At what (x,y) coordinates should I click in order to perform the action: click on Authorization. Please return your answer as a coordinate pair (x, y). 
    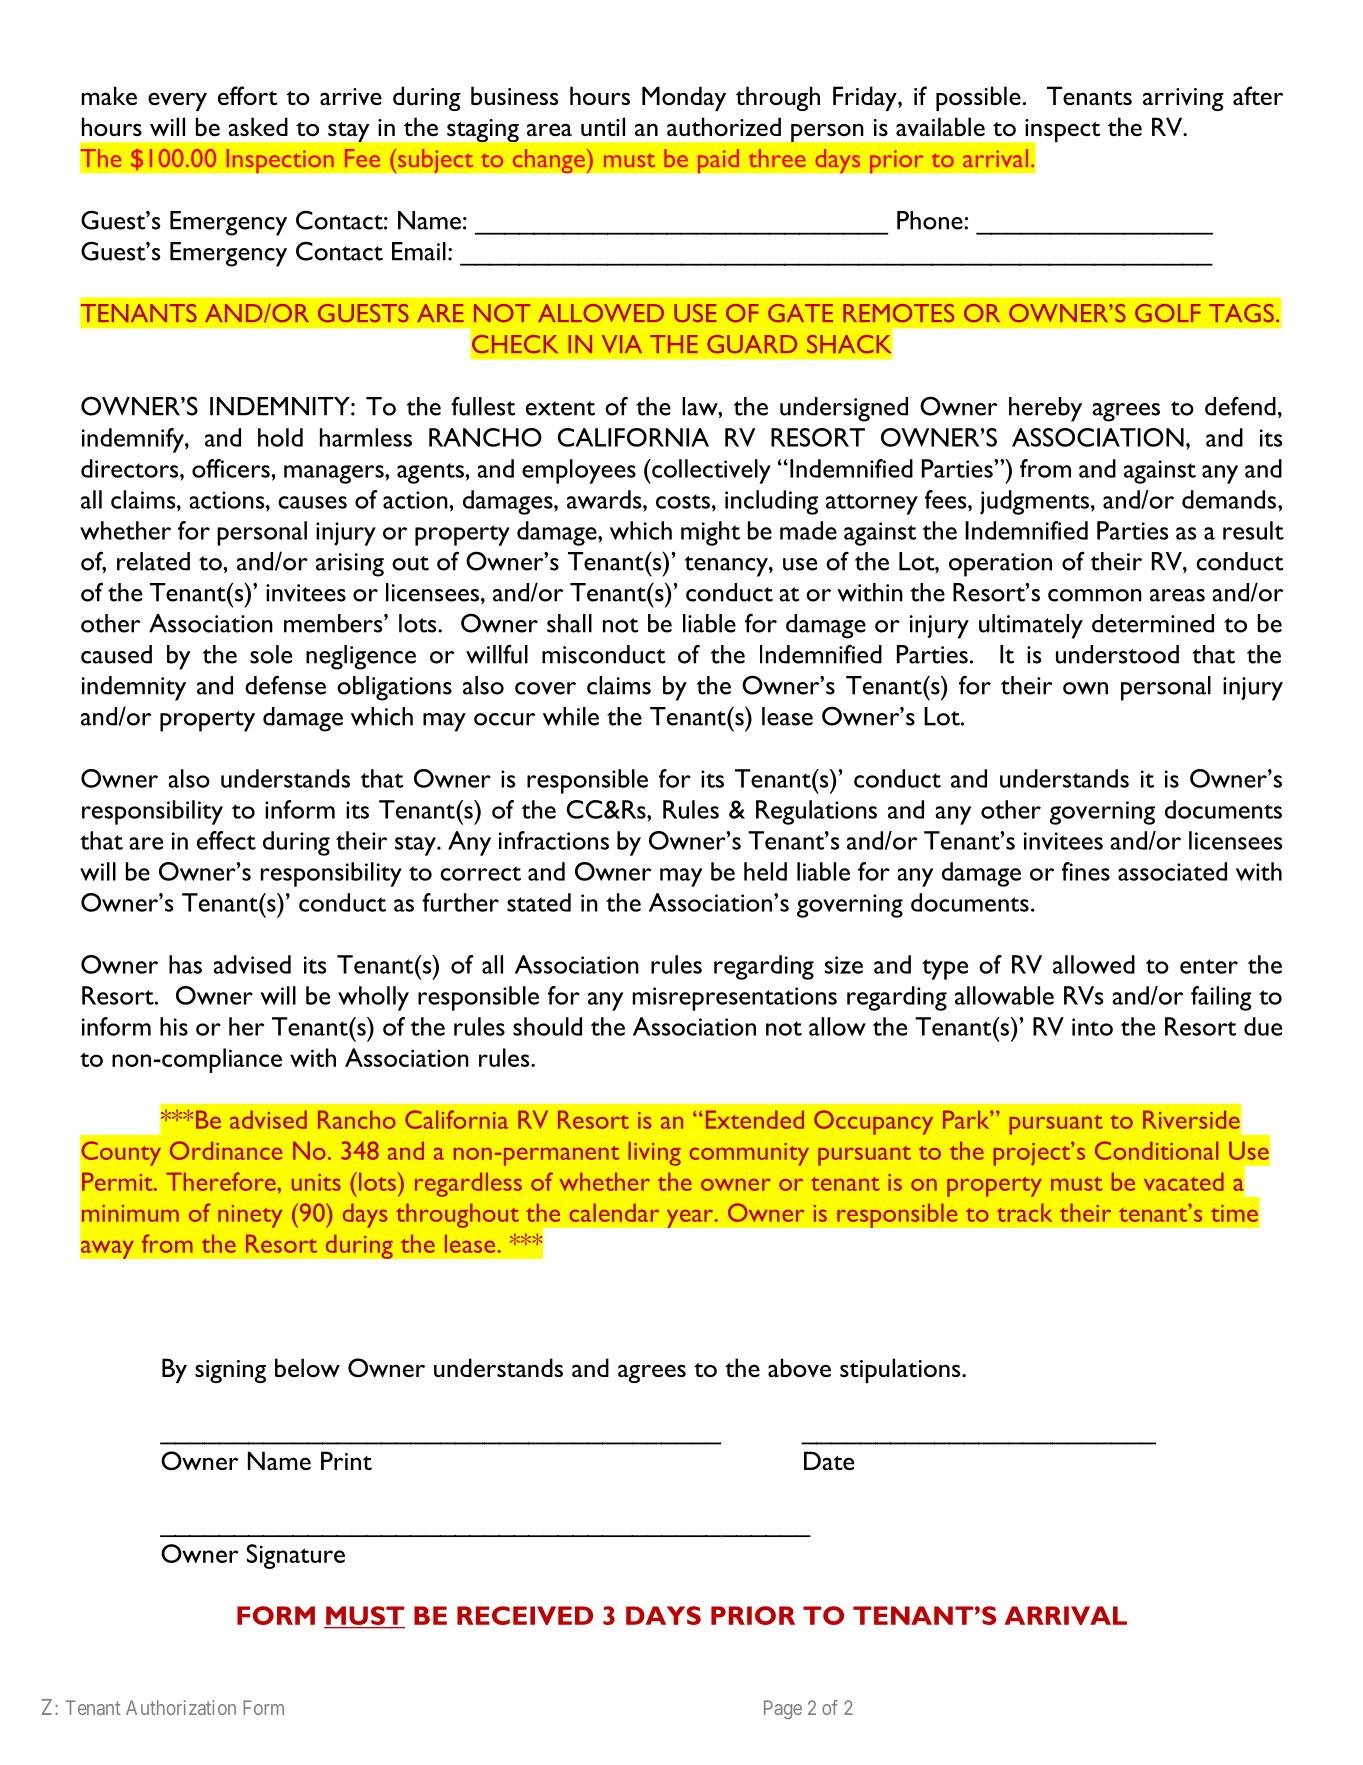
    Looking at the image, I should click on (181, 1707).
